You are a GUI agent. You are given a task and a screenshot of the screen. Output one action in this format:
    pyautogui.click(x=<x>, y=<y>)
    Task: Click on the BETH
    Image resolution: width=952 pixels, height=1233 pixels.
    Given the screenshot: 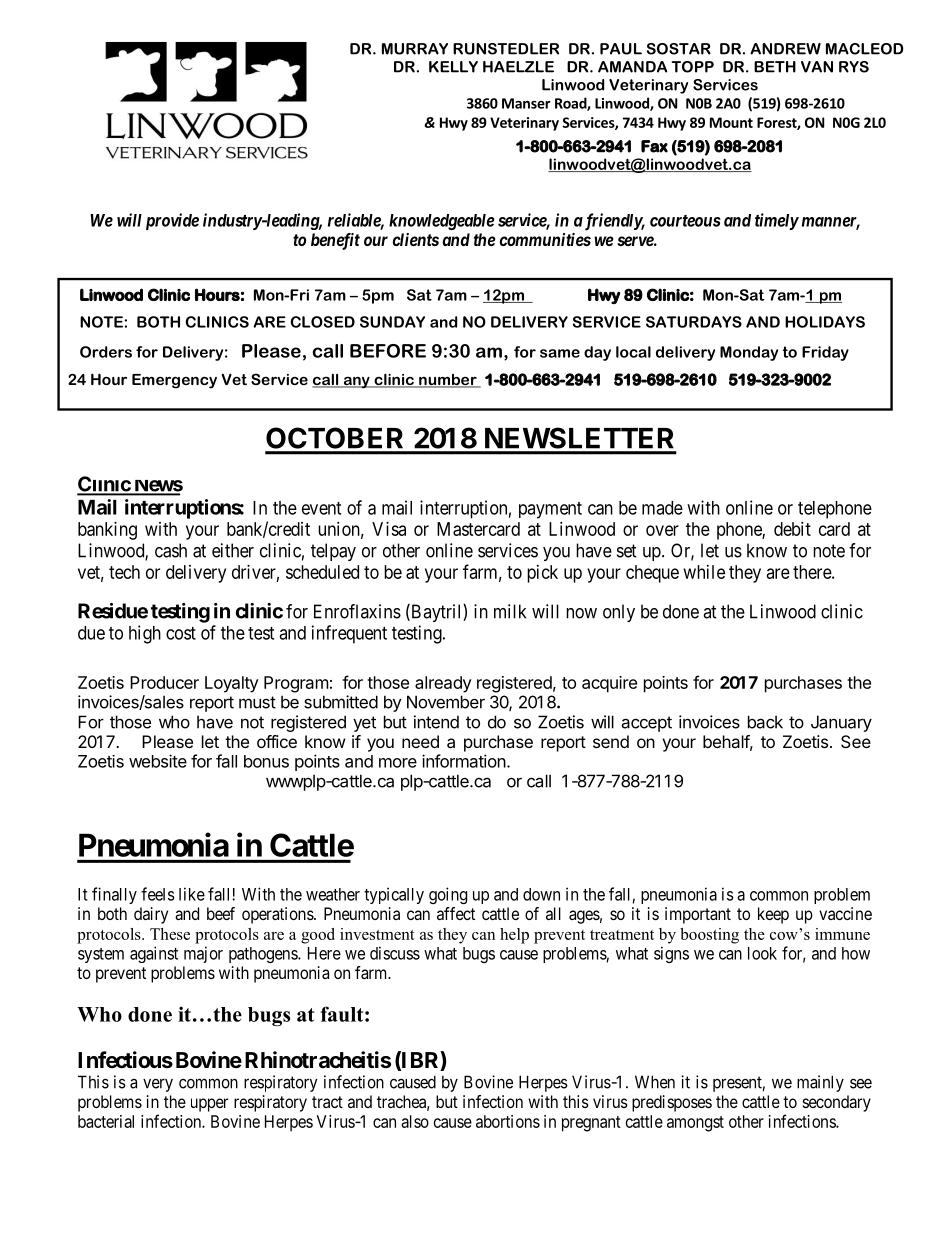 What is the action you would take?
    pyautogui.click(x=775, y=67)
